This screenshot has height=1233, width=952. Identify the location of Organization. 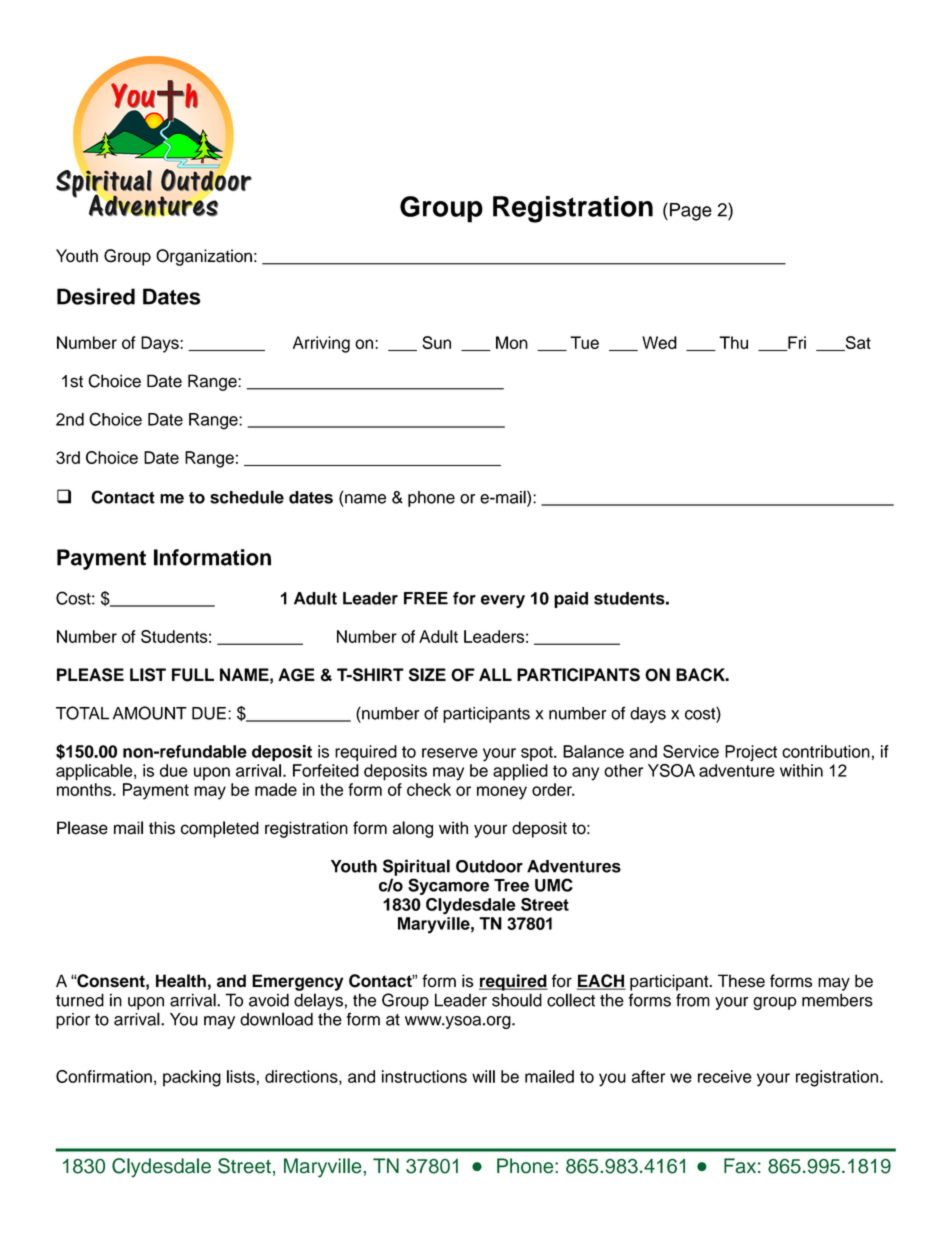
(204, 257).
